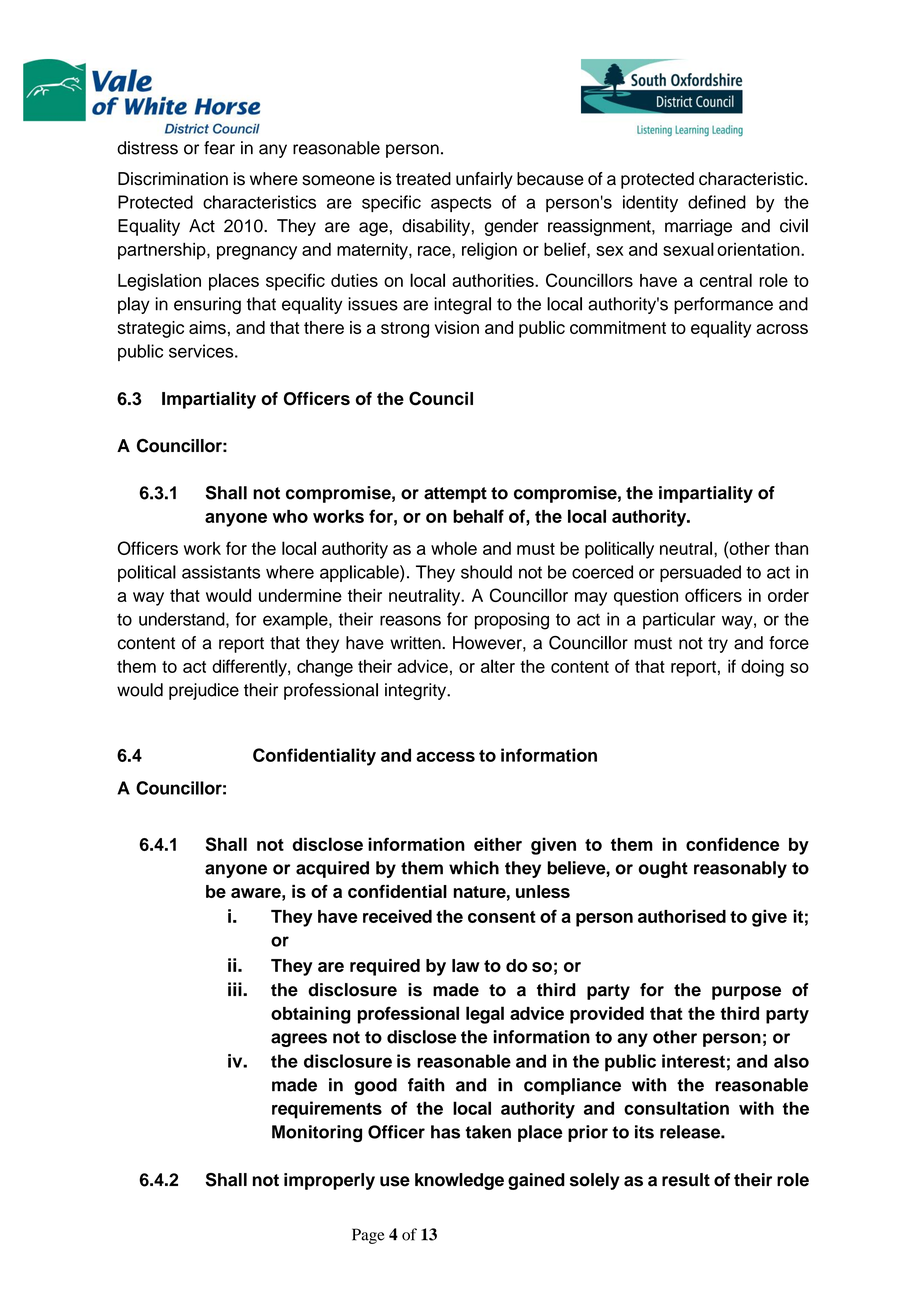 The image size is (924, 1307). Describe the element at coordinates (204, 691) in the image. I see `prejudice` at that location.
